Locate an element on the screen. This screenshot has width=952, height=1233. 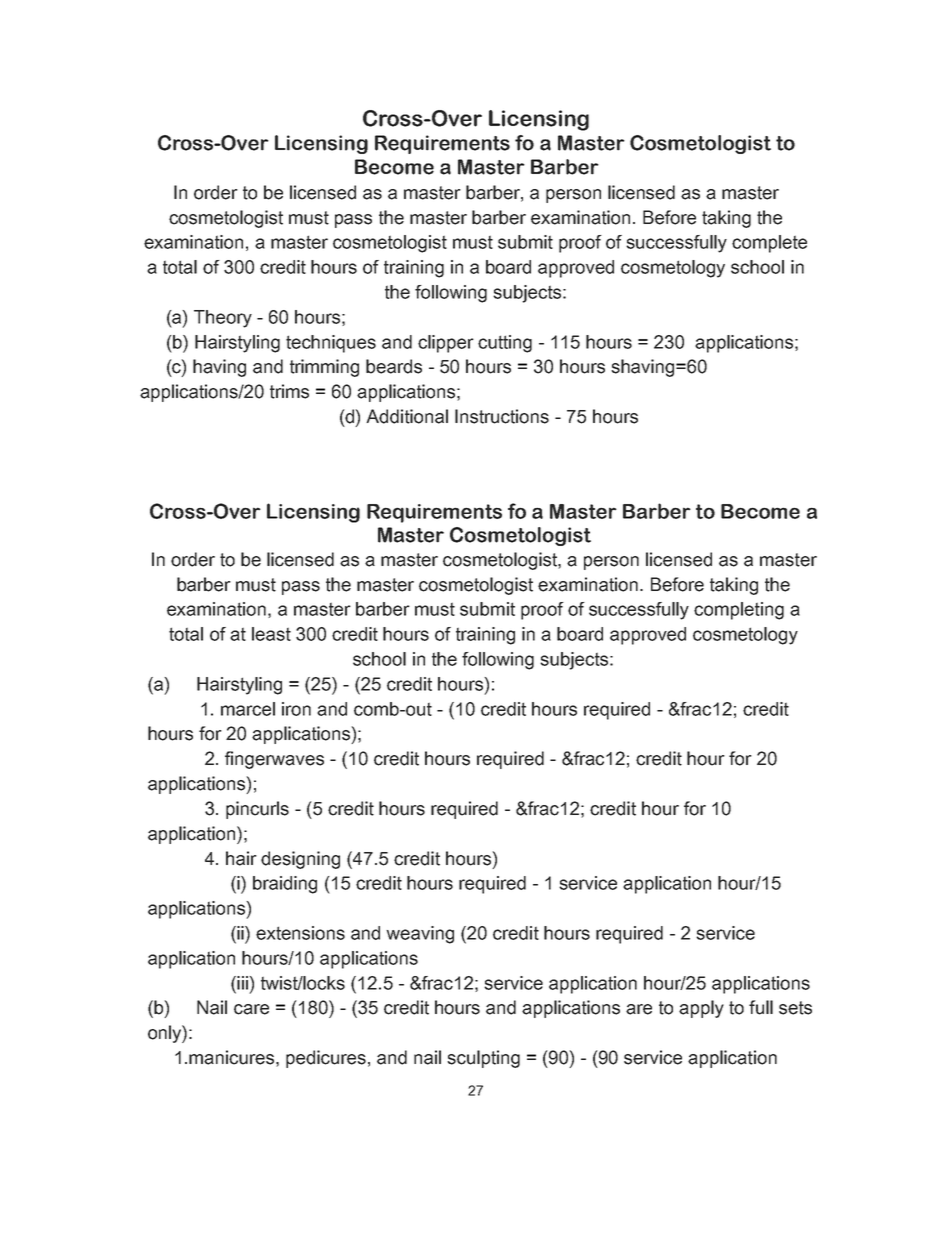
Instructions is located at coordinates (502, 416).
